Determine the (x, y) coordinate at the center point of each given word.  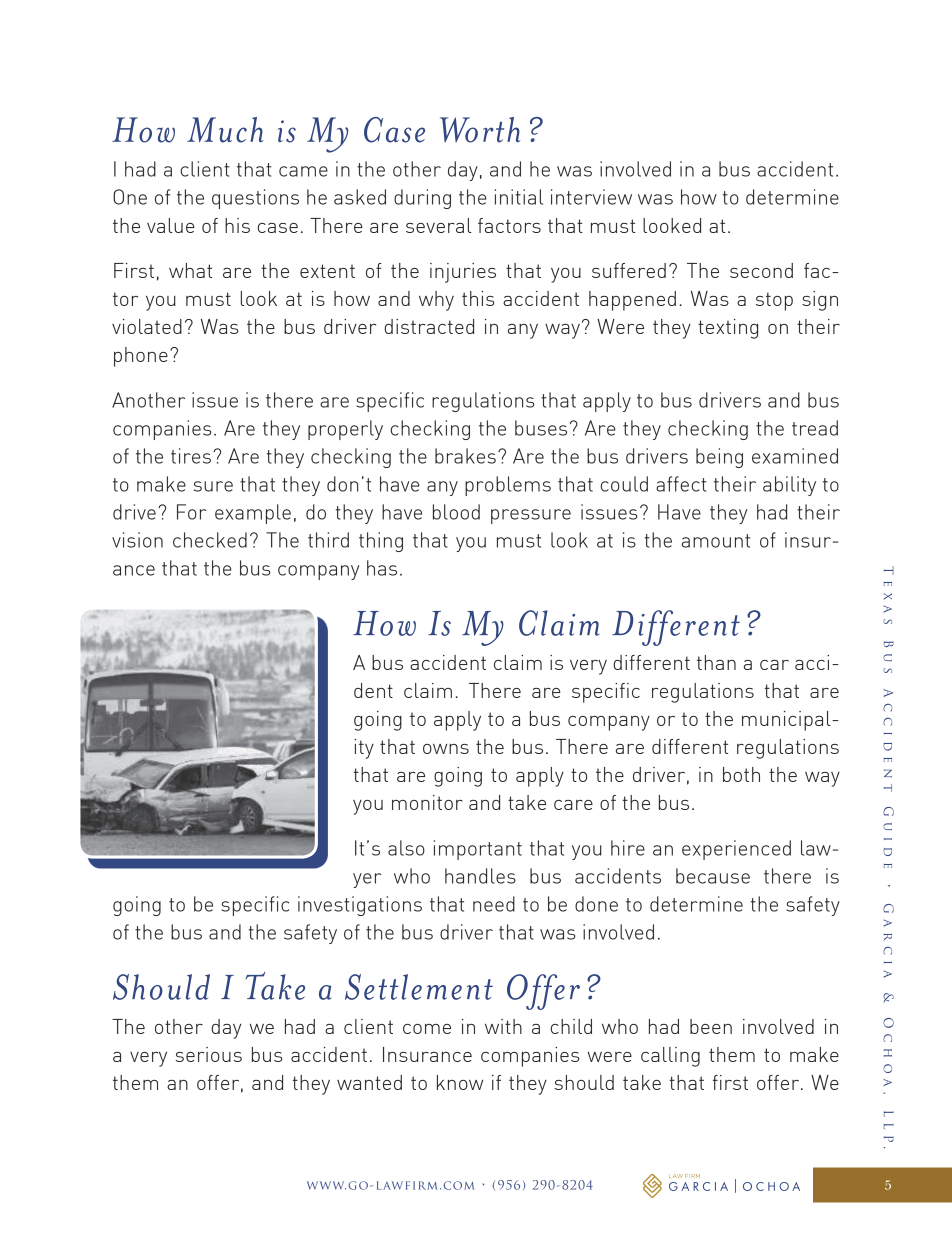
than (716, 662)
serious (208, 1054)
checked (210, 540)
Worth (480, 130)
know (460, 1082)
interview (591, 197)
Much (225, 130)
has (382, 568)
